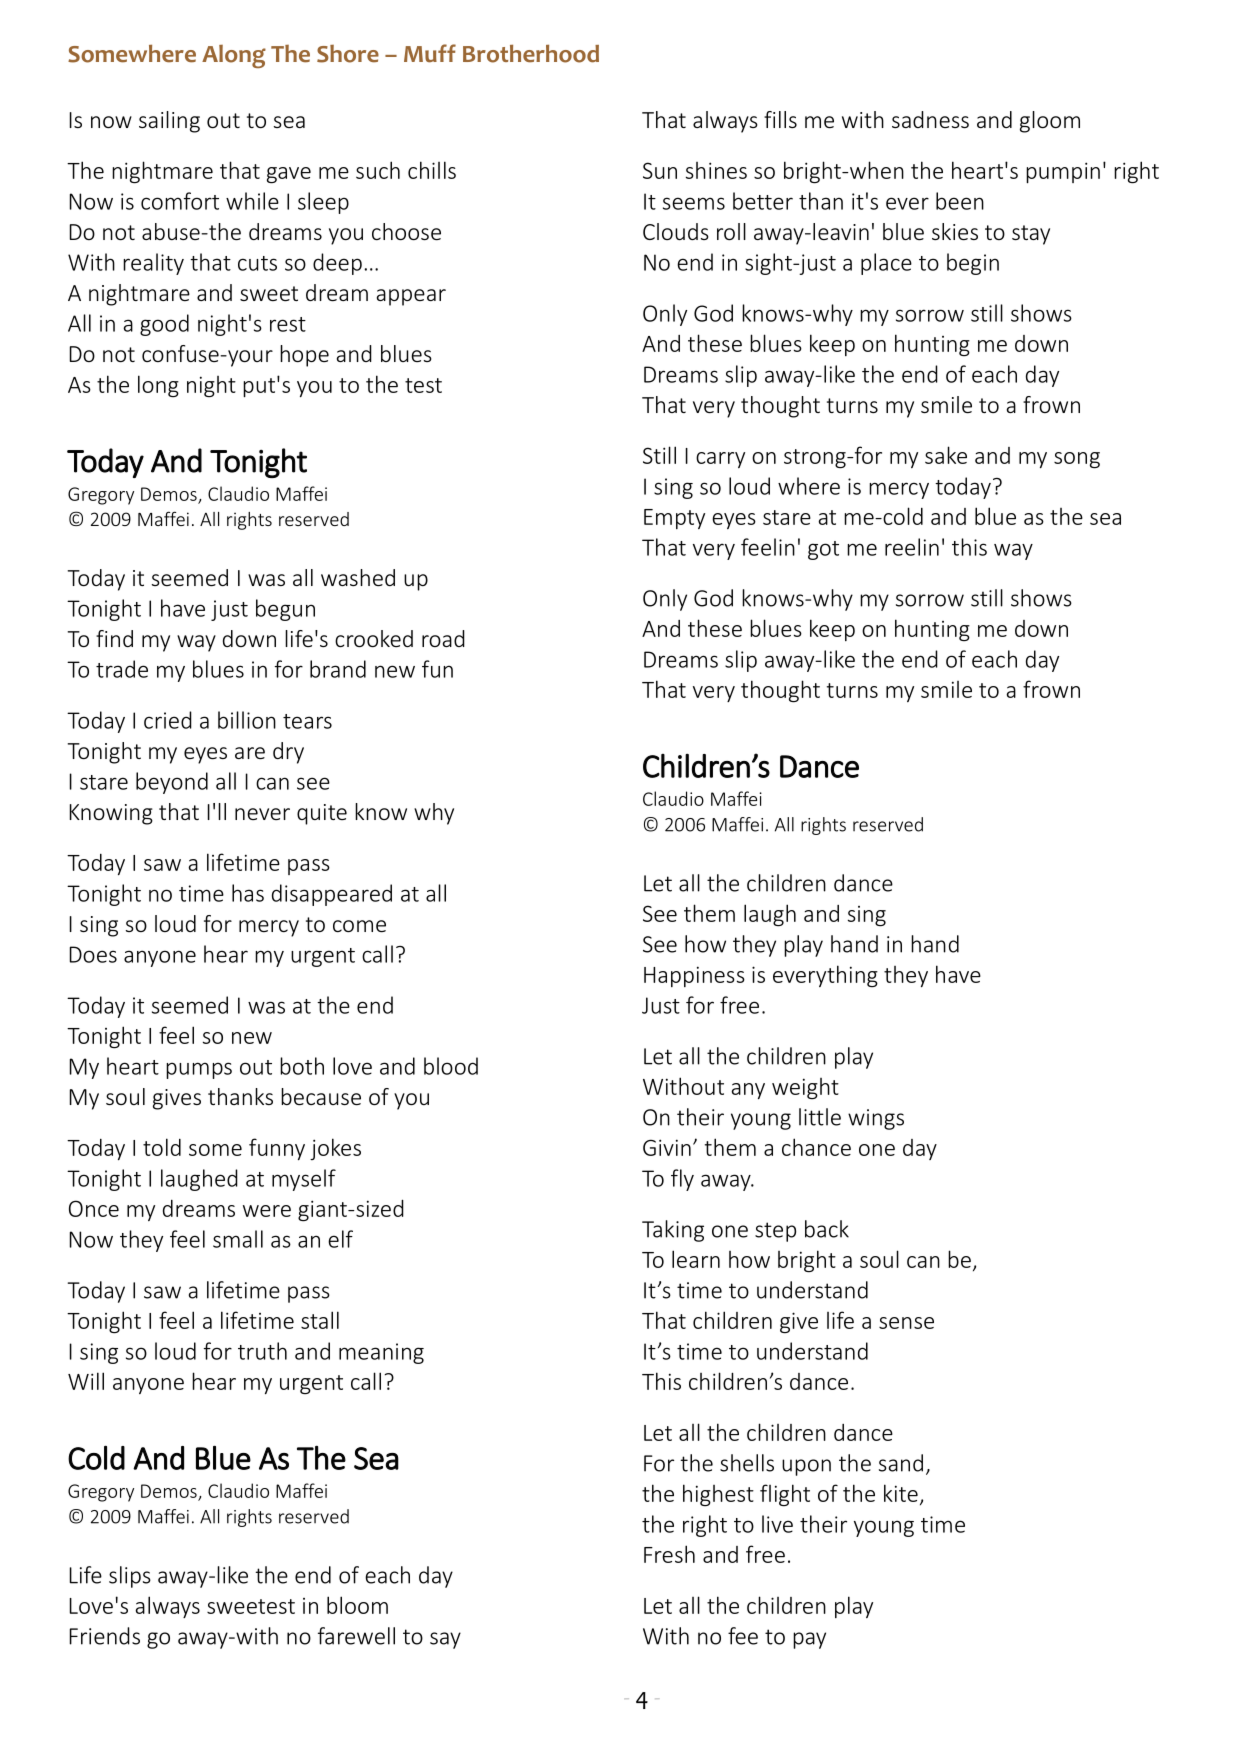 This page has height=1755, width=1240. Describe the element at coordinates (720, 460) in the page. I see `carry` at that location.
